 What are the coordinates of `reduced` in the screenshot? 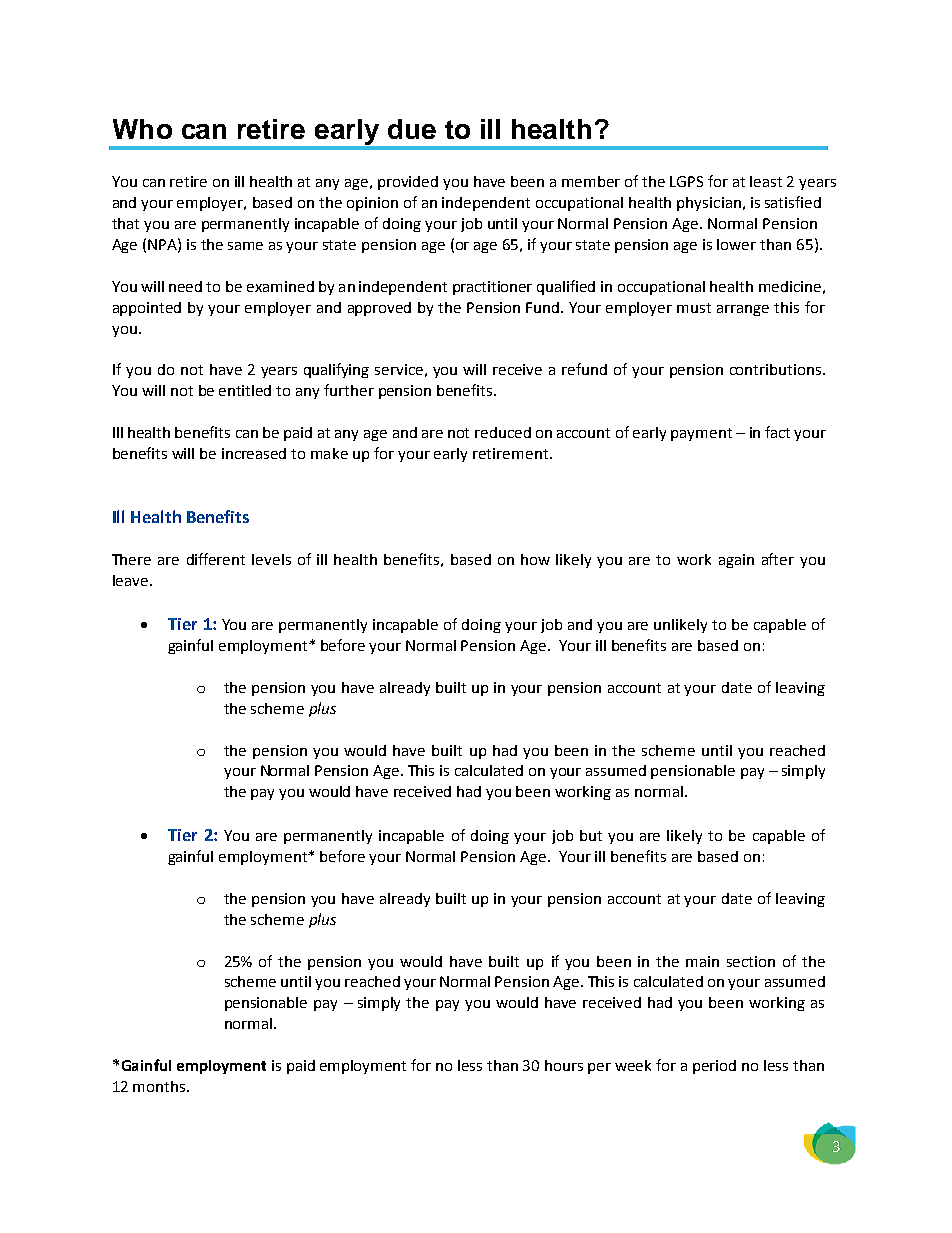 It's located at (503, 432).
